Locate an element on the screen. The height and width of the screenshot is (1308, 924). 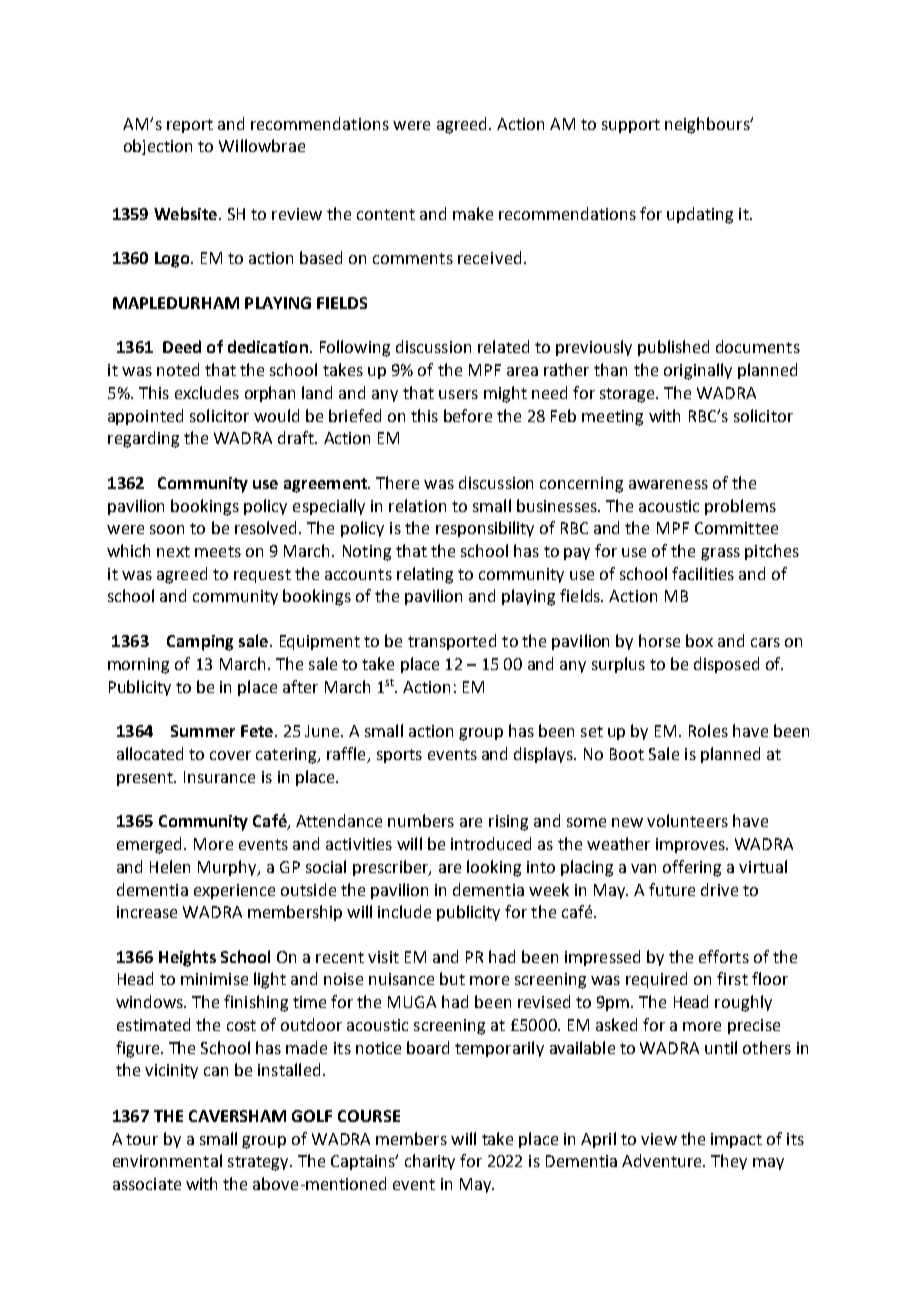
environmental is located at coordinates (167, 1160).
